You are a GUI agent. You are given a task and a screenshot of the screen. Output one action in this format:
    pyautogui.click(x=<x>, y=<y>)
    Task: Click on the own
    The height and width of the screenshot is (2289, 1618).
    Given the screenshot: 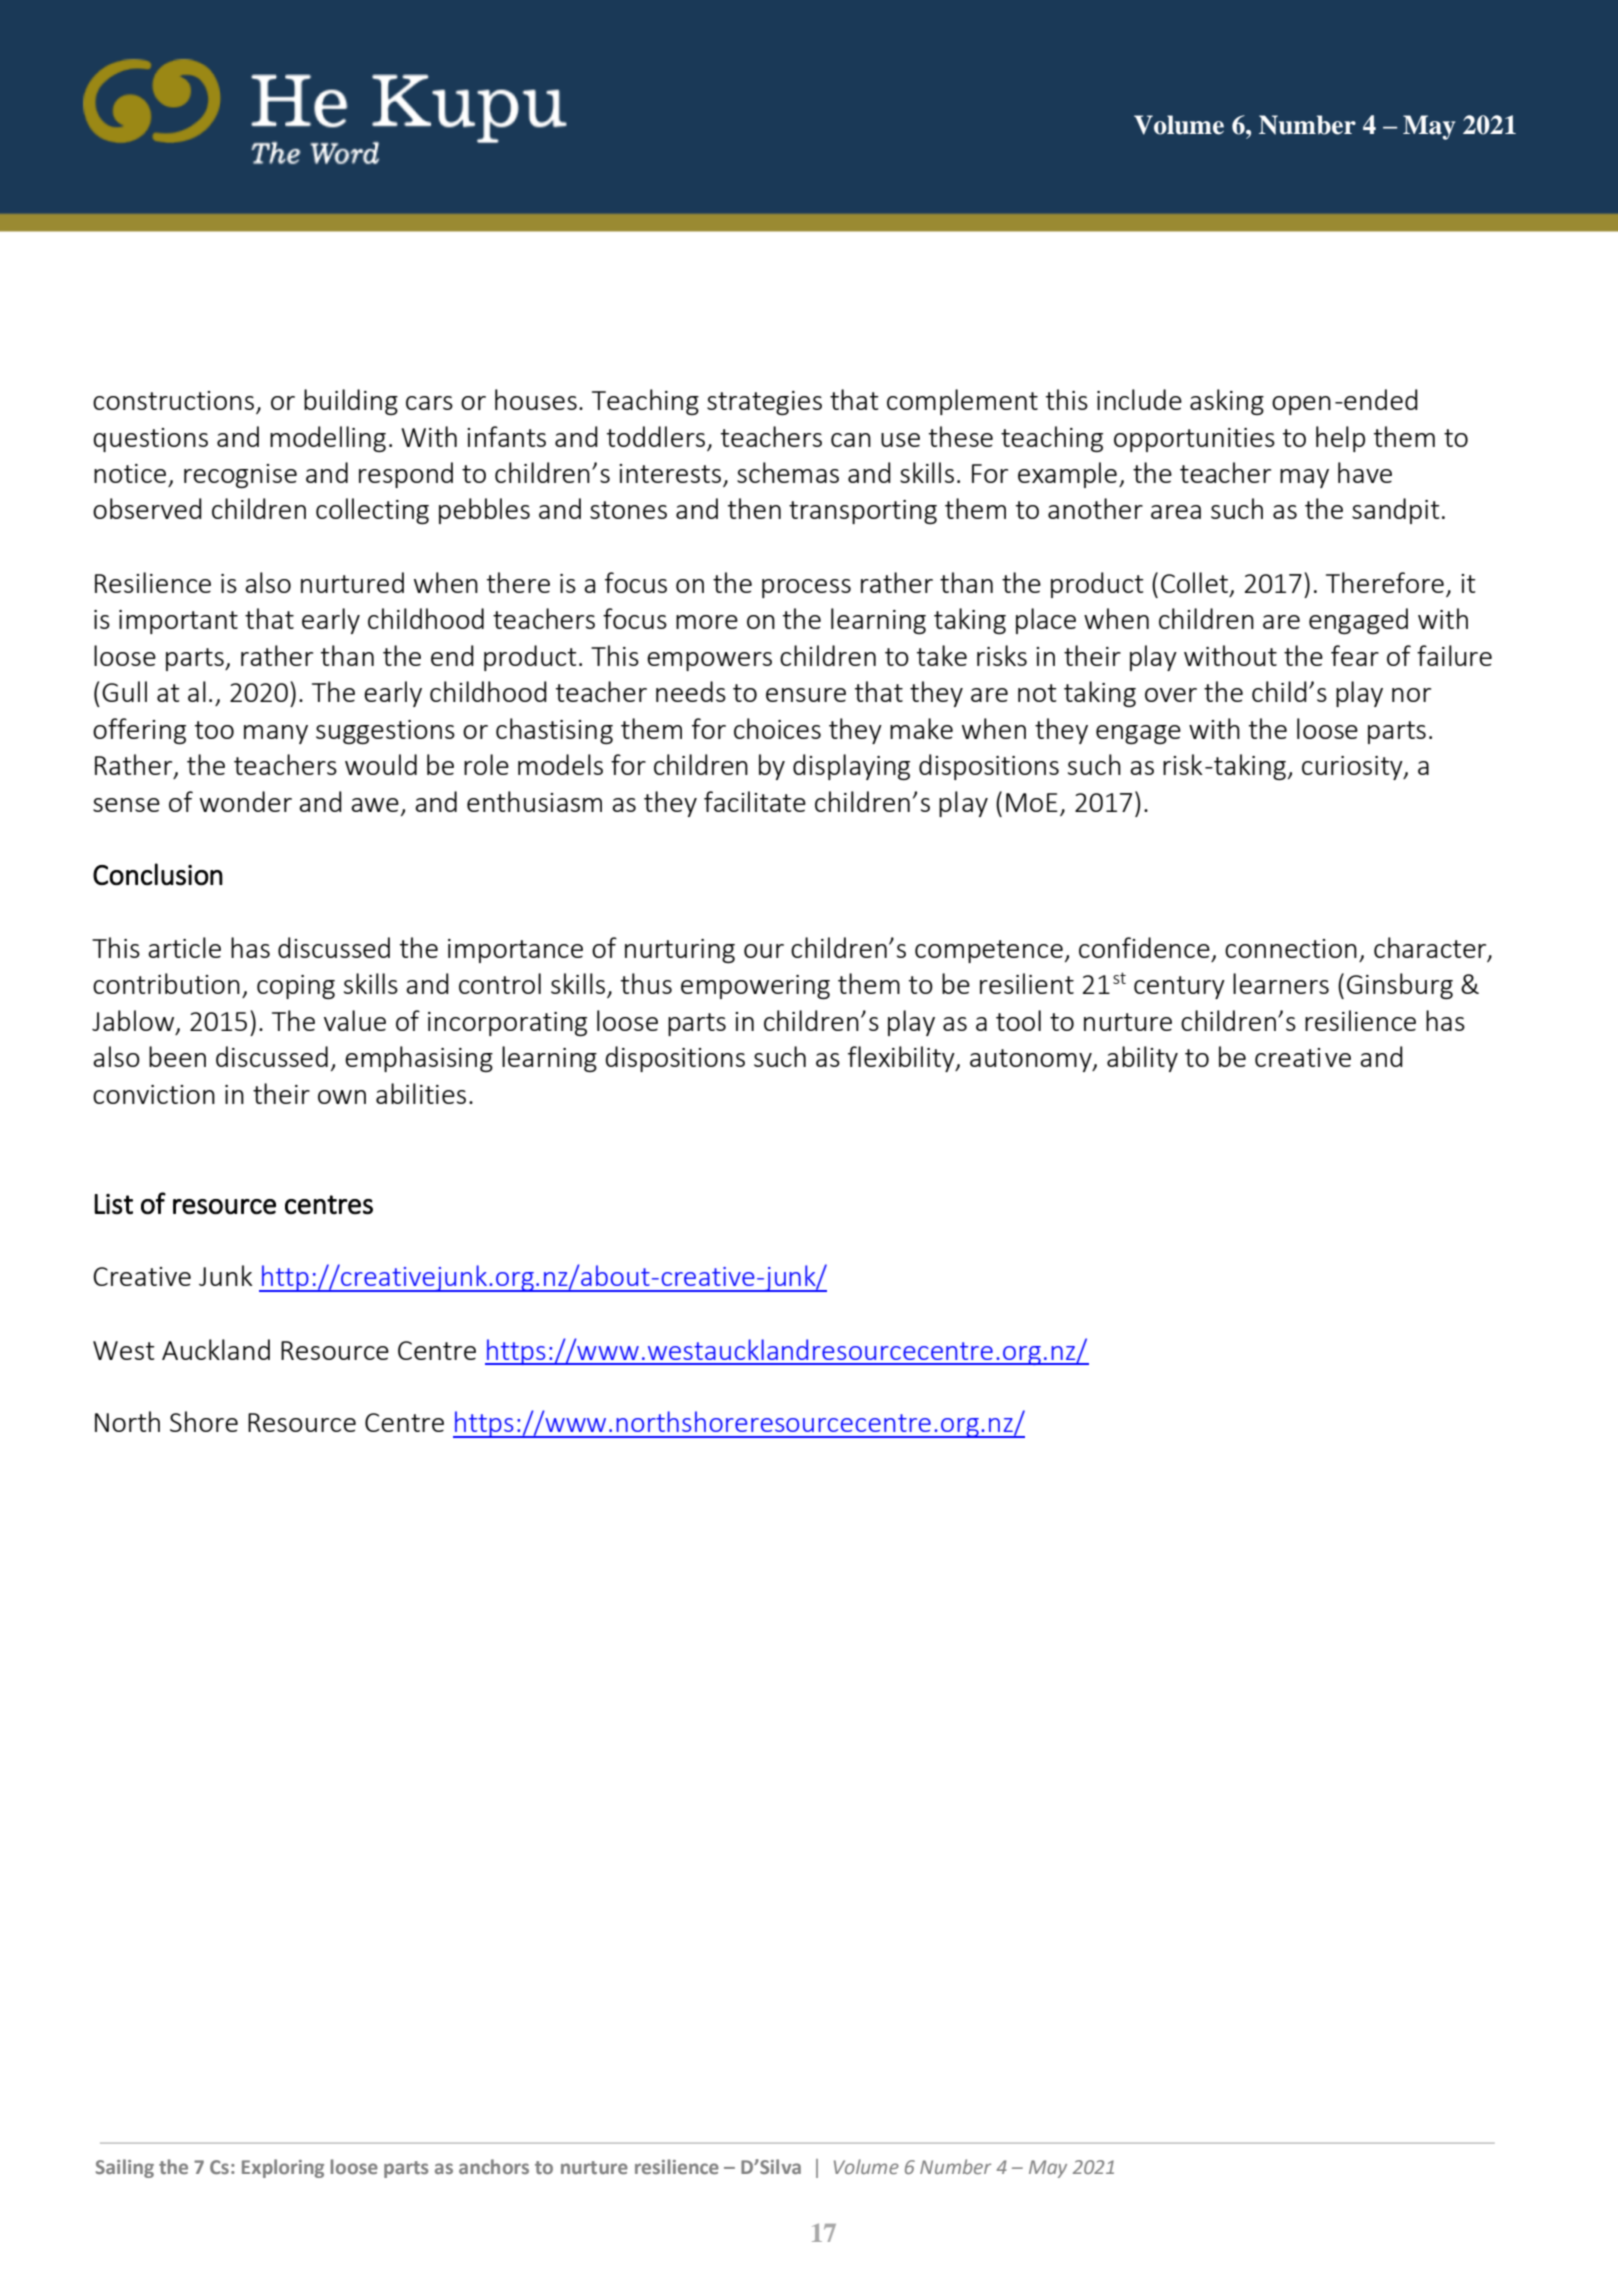 What is the action you would take?
    pyautogui.click(x=342, y=1097)
